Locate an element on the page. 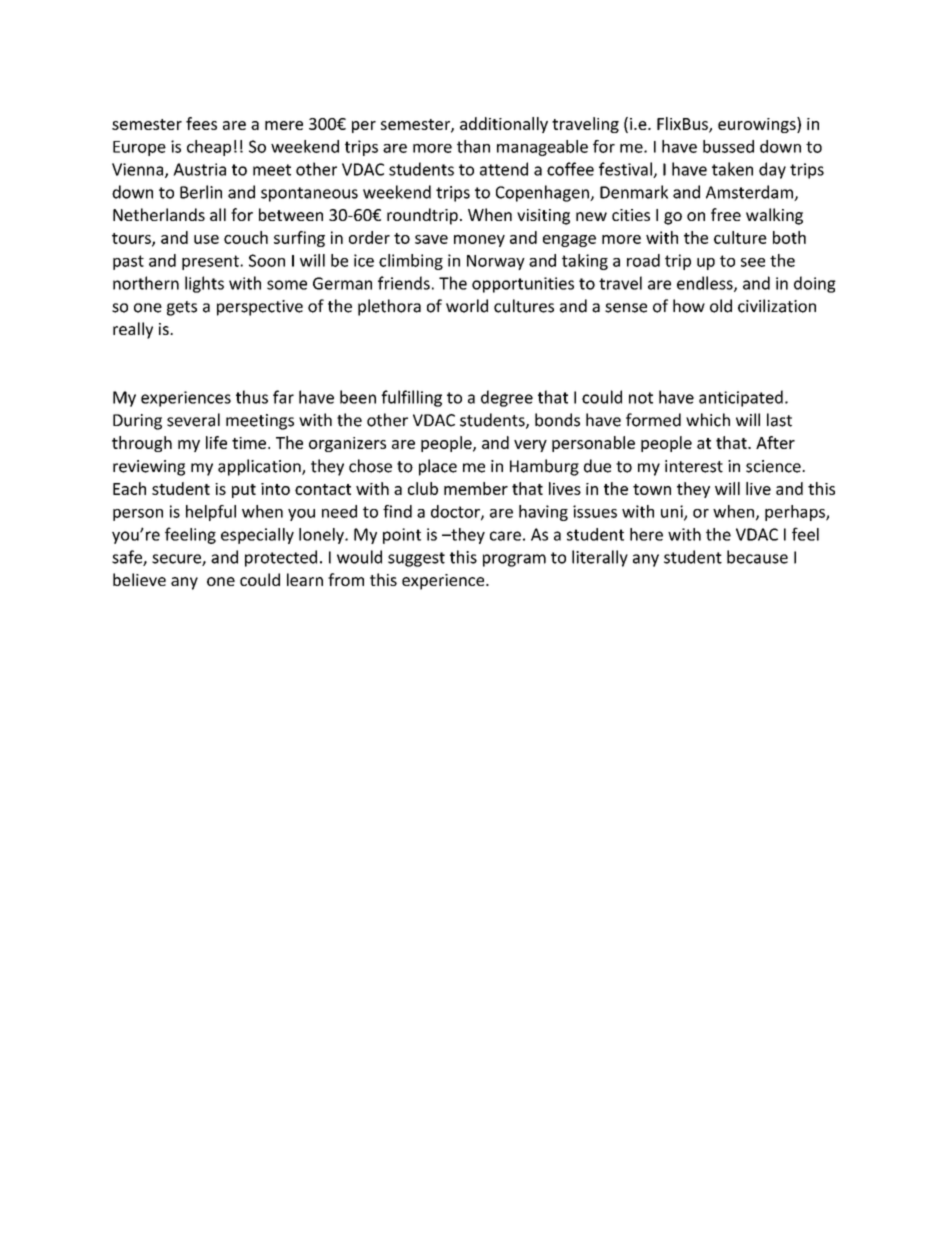 The height and width of the document is (1233, 952). because is located at coordinates (757, 557).
